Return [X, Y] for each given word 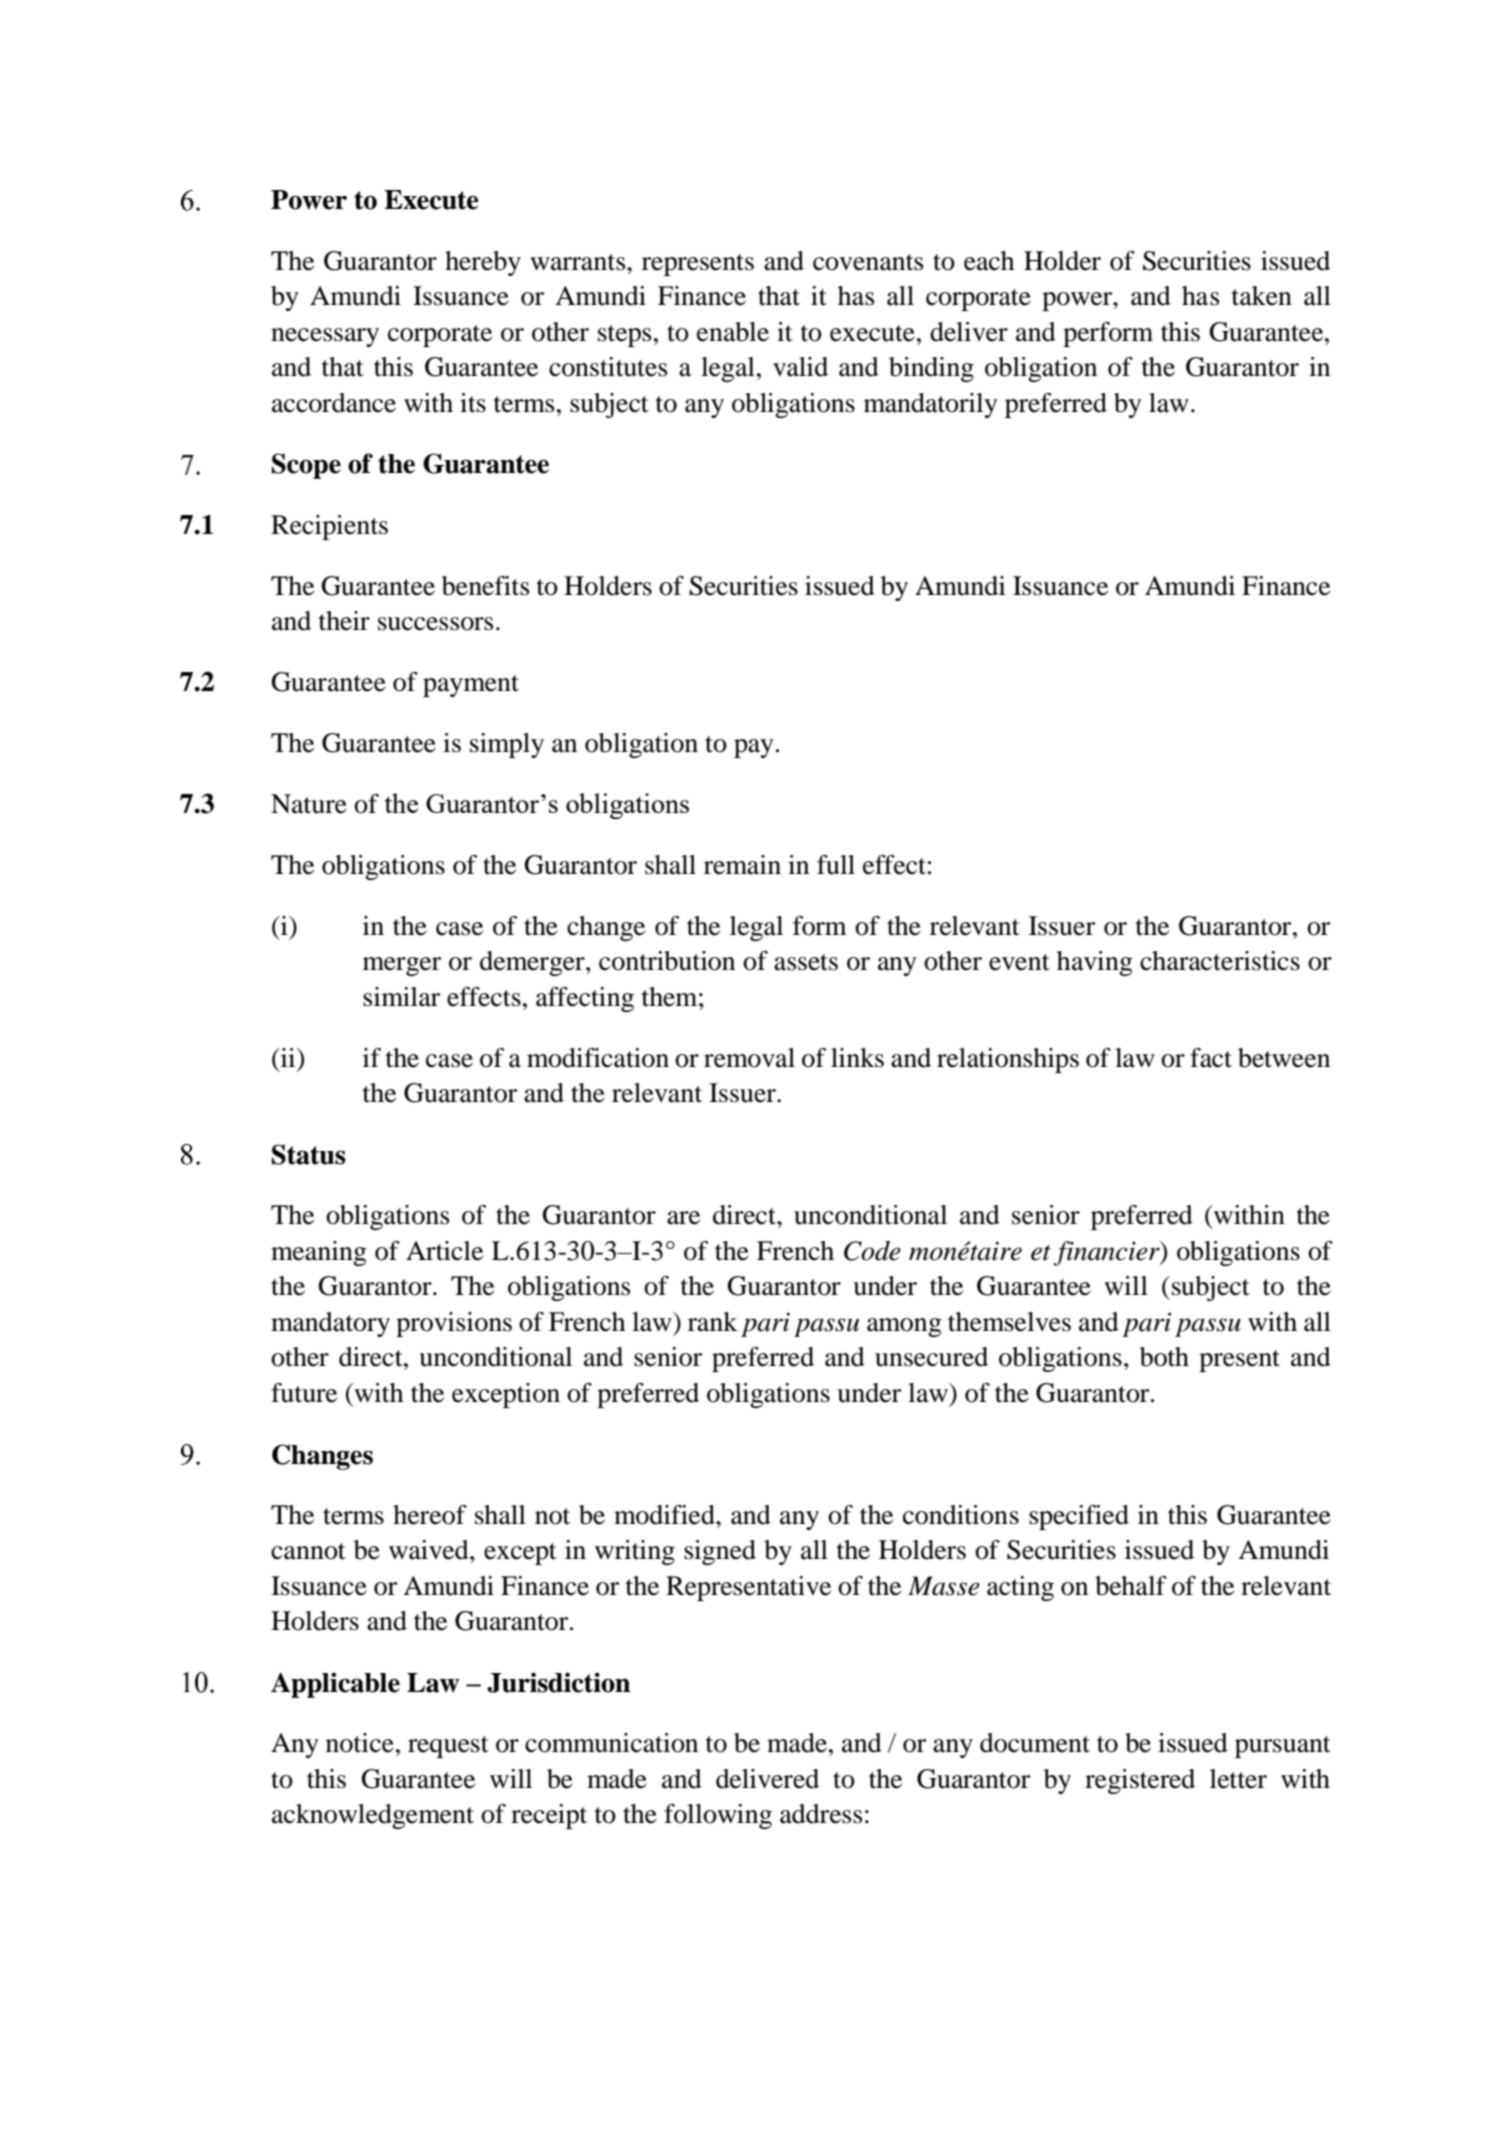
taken [1262, 296]
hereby [483, 263]
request [448, 1747]
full [836, 865]
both [1164, 1357]
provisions [454, 1324]
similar [401, 997]
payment [471, 686]
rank [713, 1322]
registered [1140, 1781]
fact [1211, 1058]
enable [733, 332]
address [821, 1814]
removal [749, 1058]
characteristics [1220, 961]
